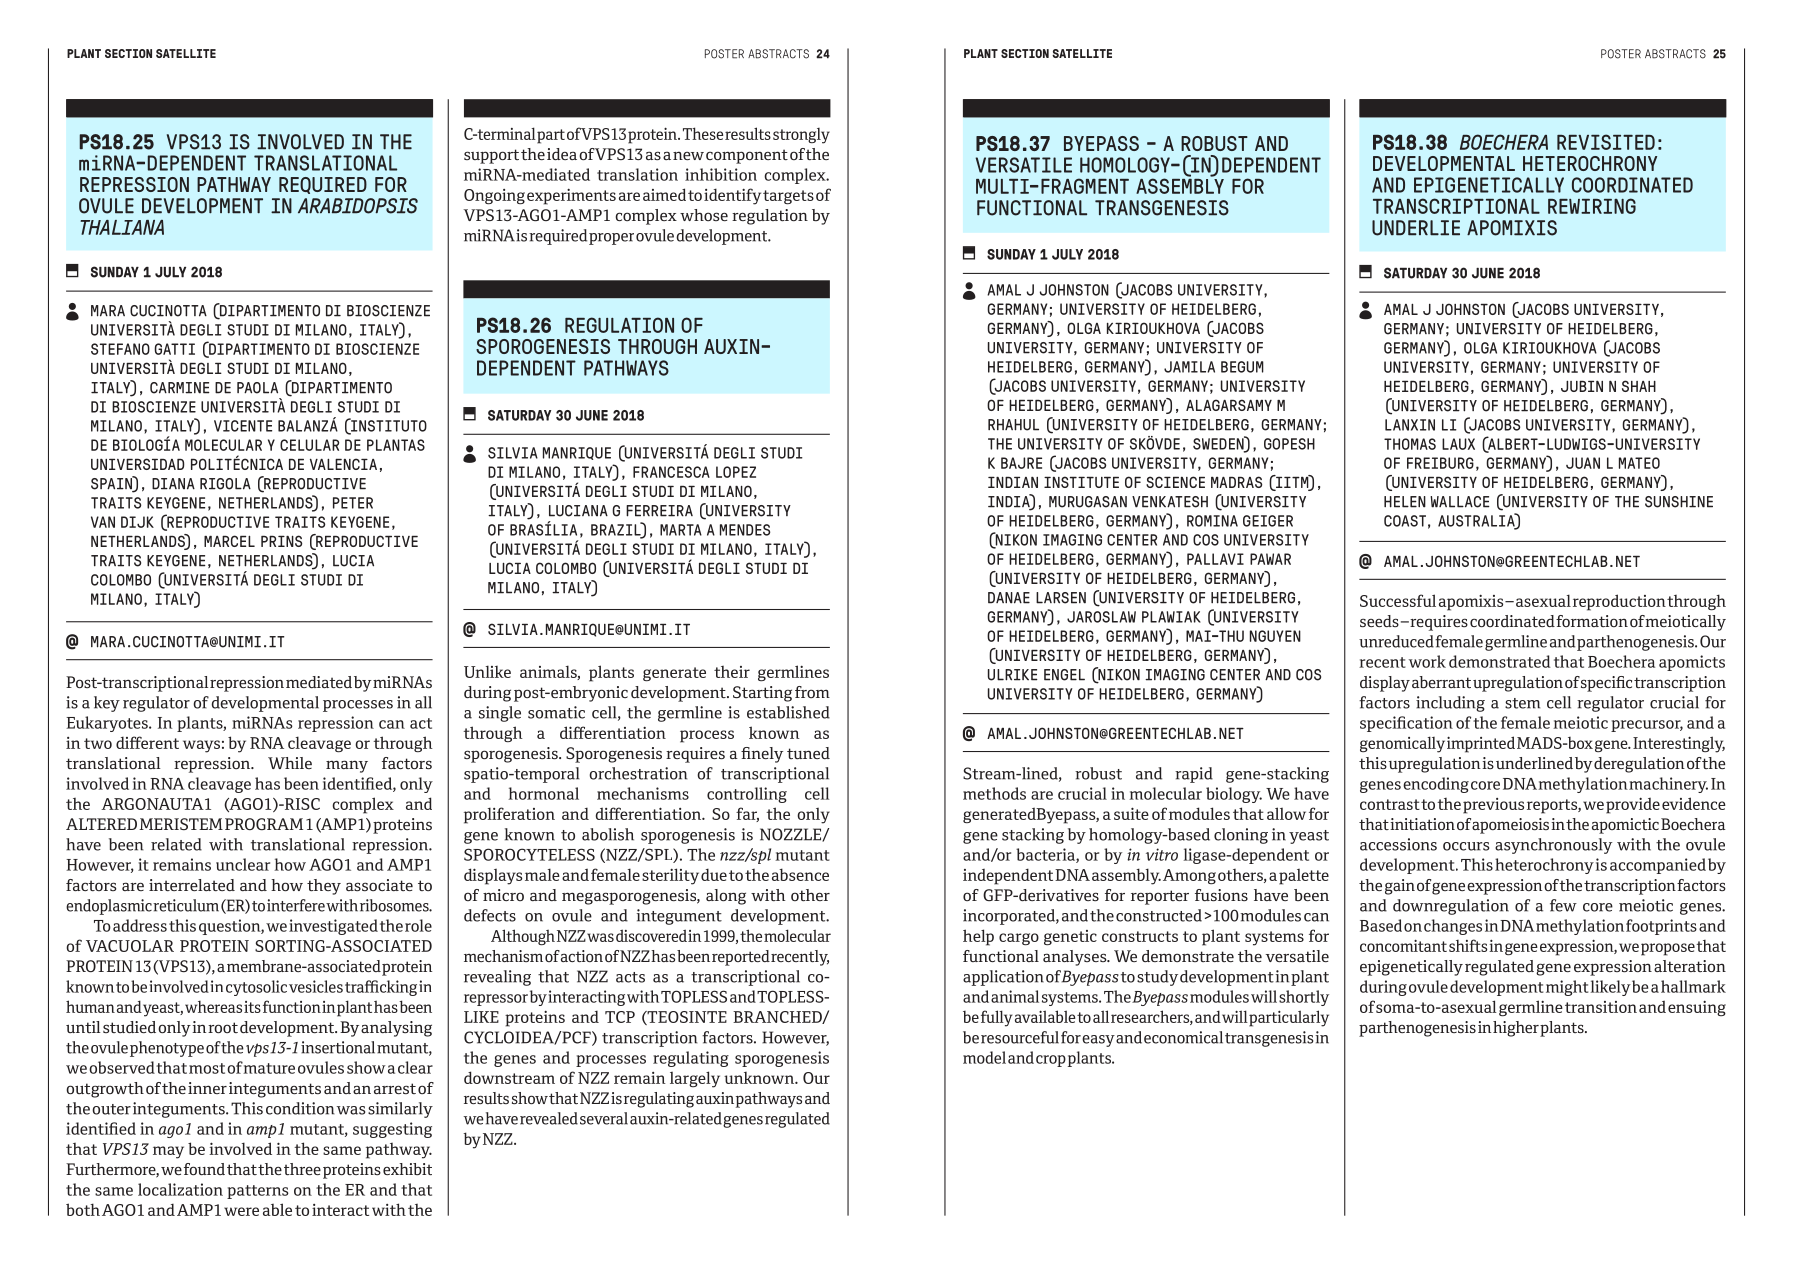 The image size is (1793, 1272). Describe the element at coordinates (1441, 682) in the screenshot. I see `aberrant` at that location.
